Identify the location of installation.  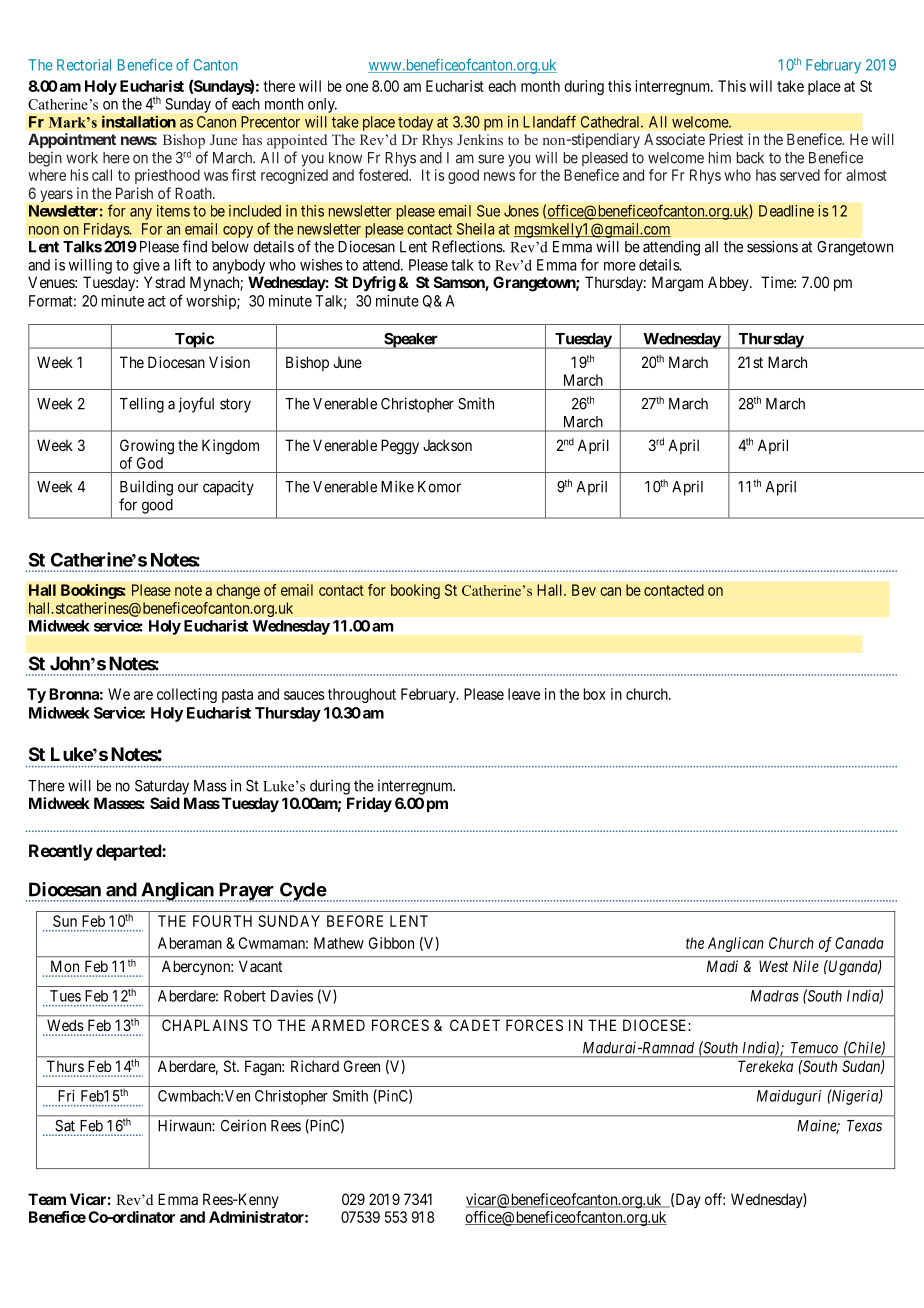
(139, 121).
